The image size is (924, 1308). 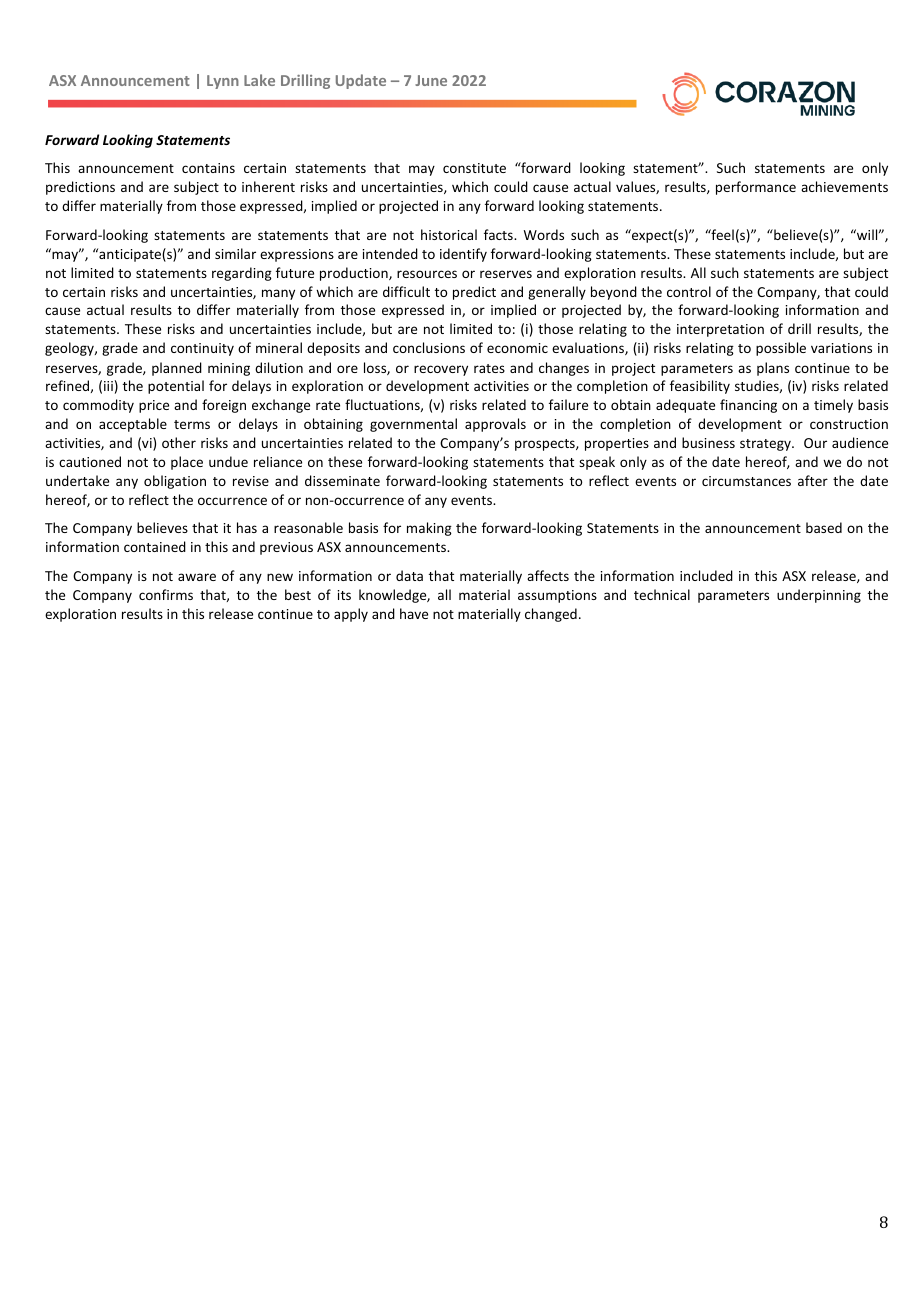 What do you see at coordinates (756, 188) in the document?
I see `performance` at bounding box center [756, 188].
